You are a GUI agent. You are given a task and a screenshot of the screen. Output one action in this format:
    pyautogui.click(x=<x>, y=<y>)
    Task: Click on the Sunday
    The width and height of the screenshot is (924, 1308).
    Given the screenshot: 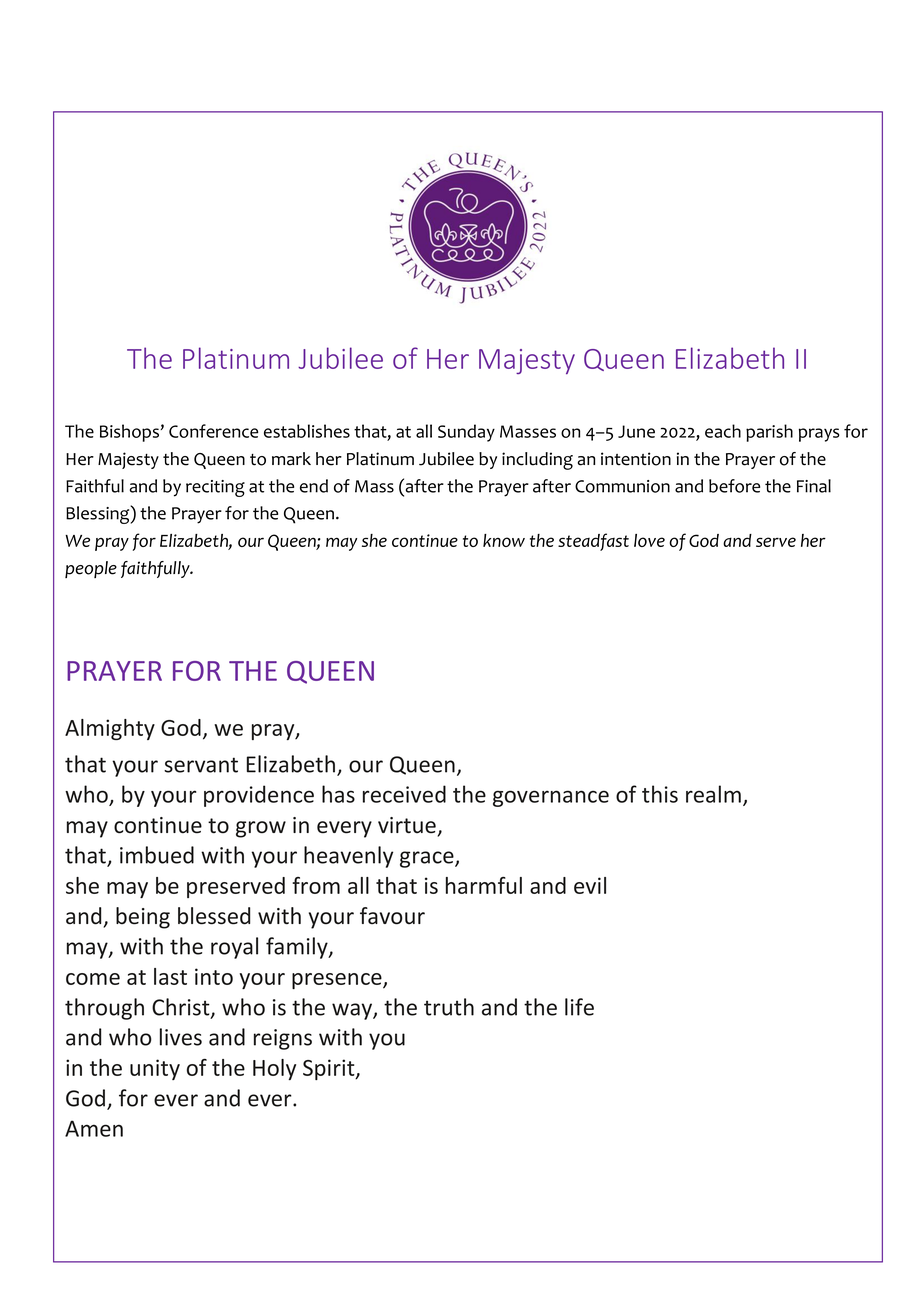 What is the action you would take?
    pyautogui.click(x=466, y=433)
